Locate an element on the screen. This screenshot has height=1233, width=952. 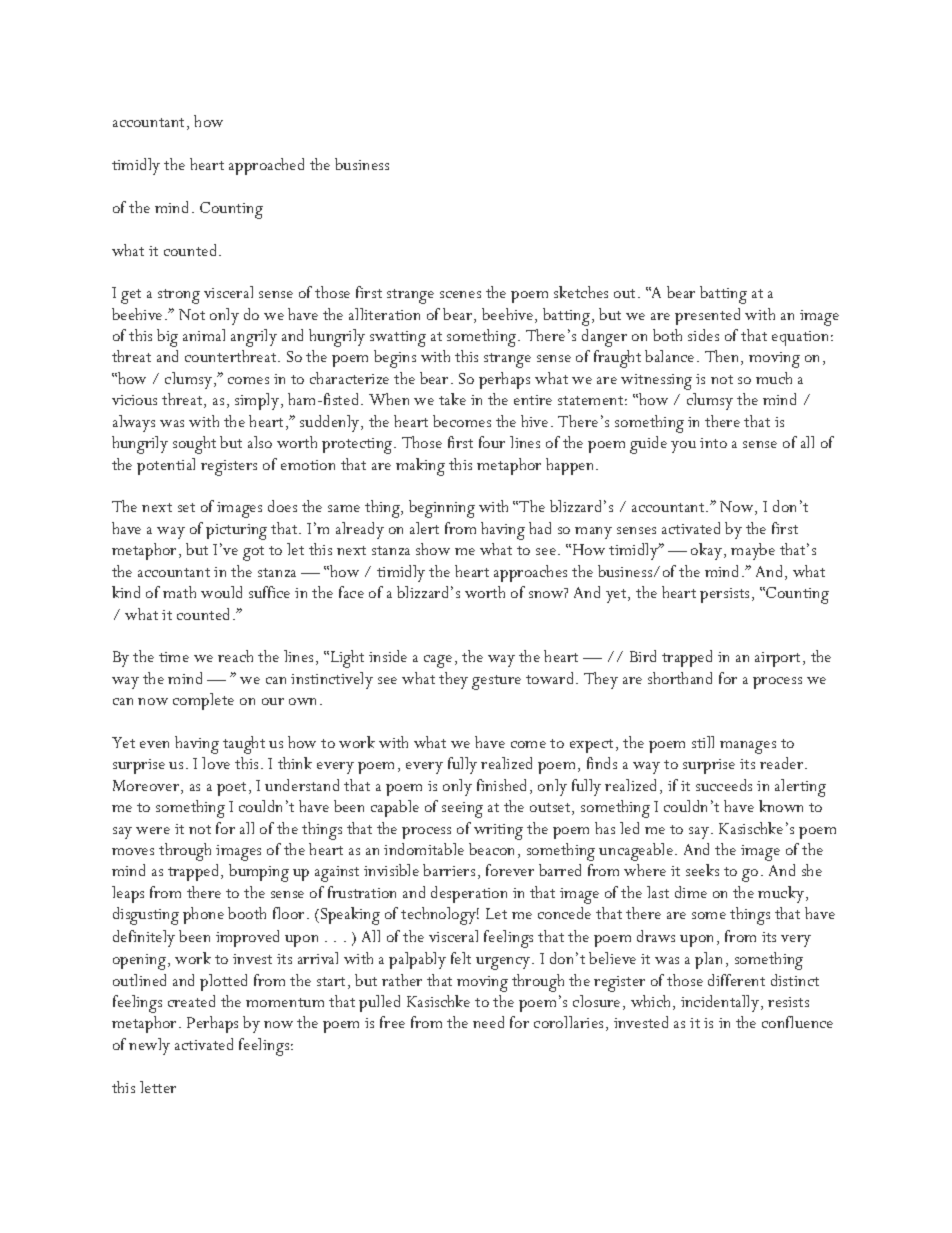
reach is located at coordinates (235, 656).
